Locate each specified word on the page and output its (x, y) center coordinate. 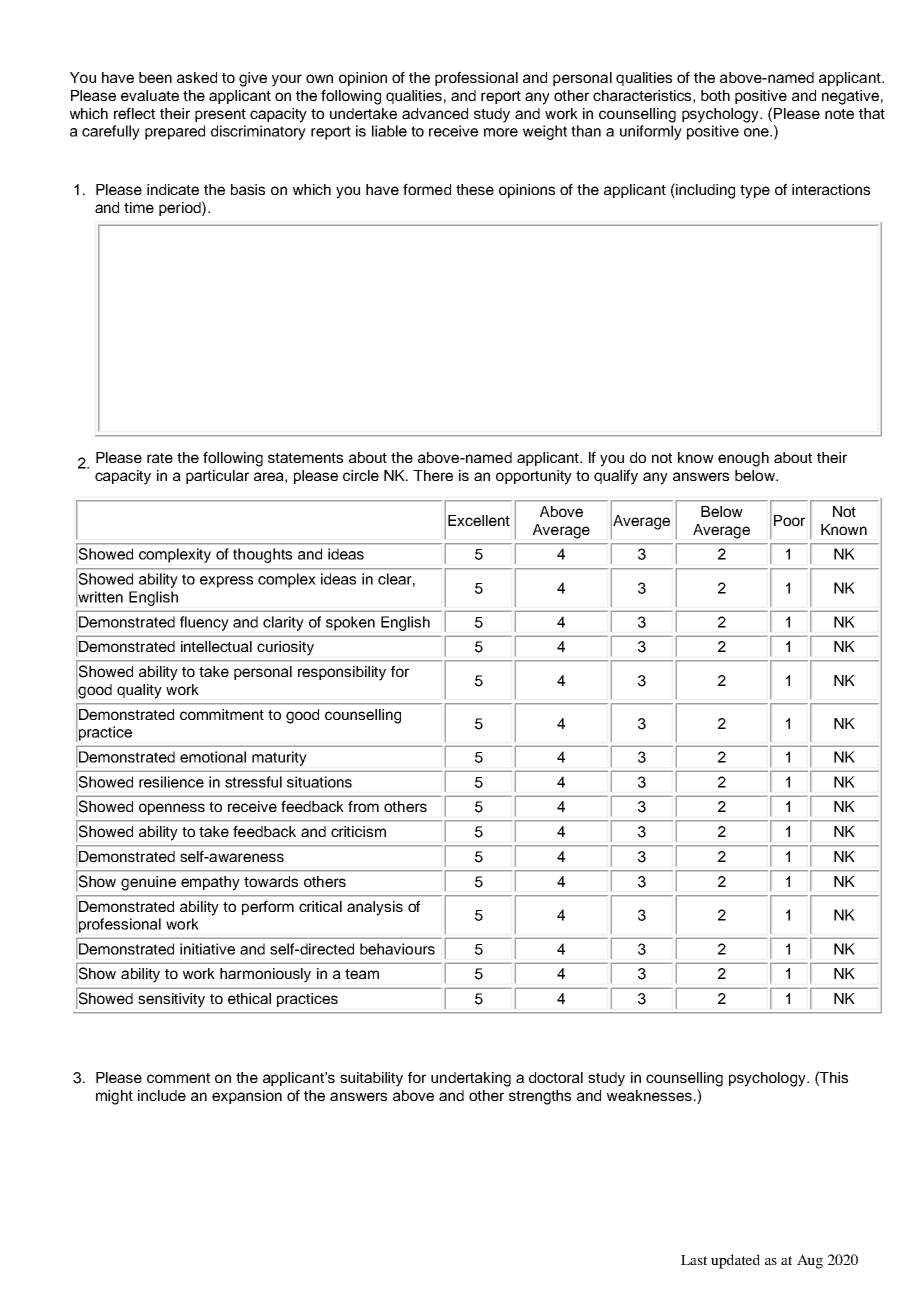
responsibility (342, 673)
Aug (810, 1261)
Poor (789, 520)
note (839, 114)
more (501, 132)
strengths (540, 1097)
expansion (247, 1097)
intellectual (216, 646)
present (220, 115)
